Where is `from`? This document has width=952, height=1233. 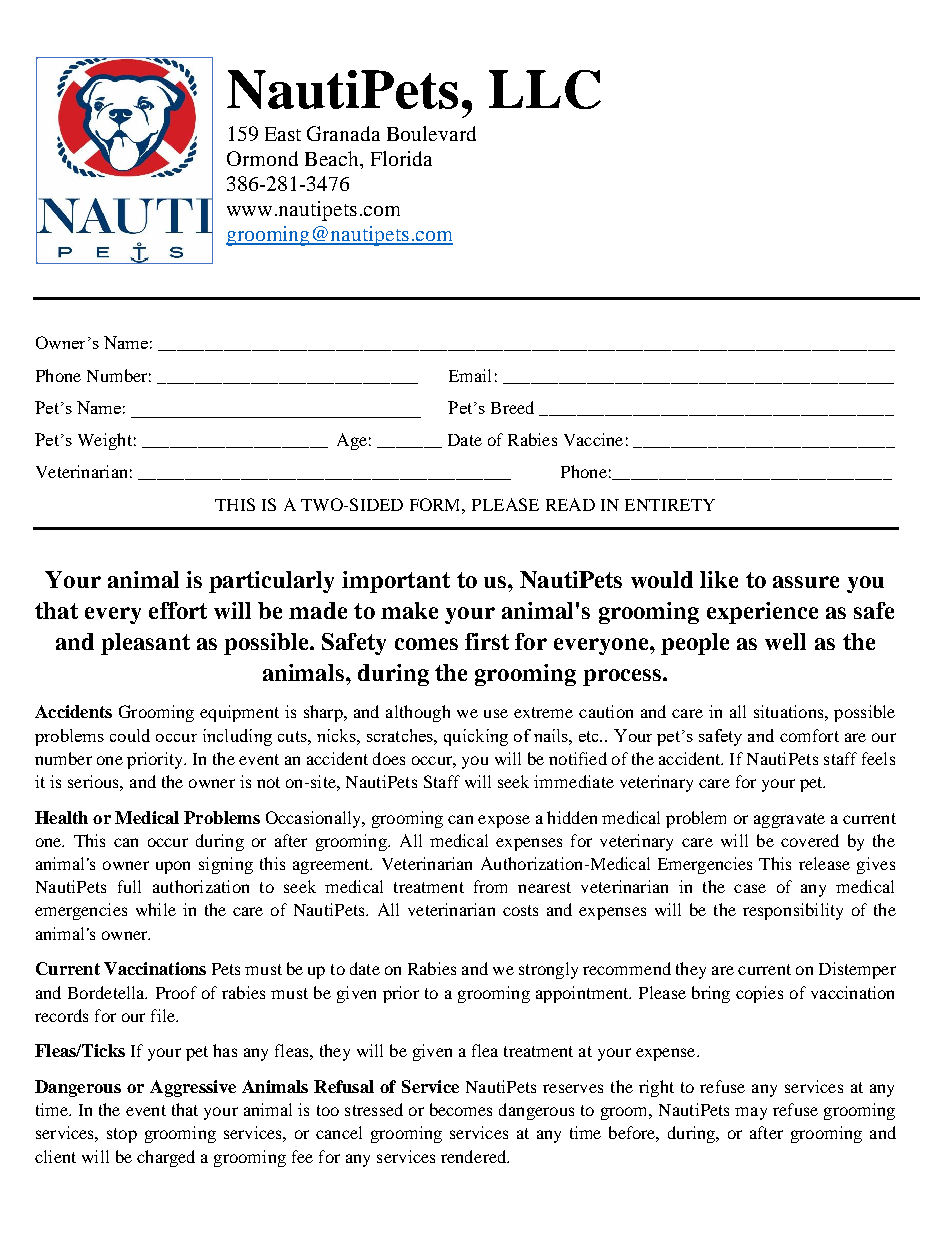 from is located at coordinates (490, 886).
